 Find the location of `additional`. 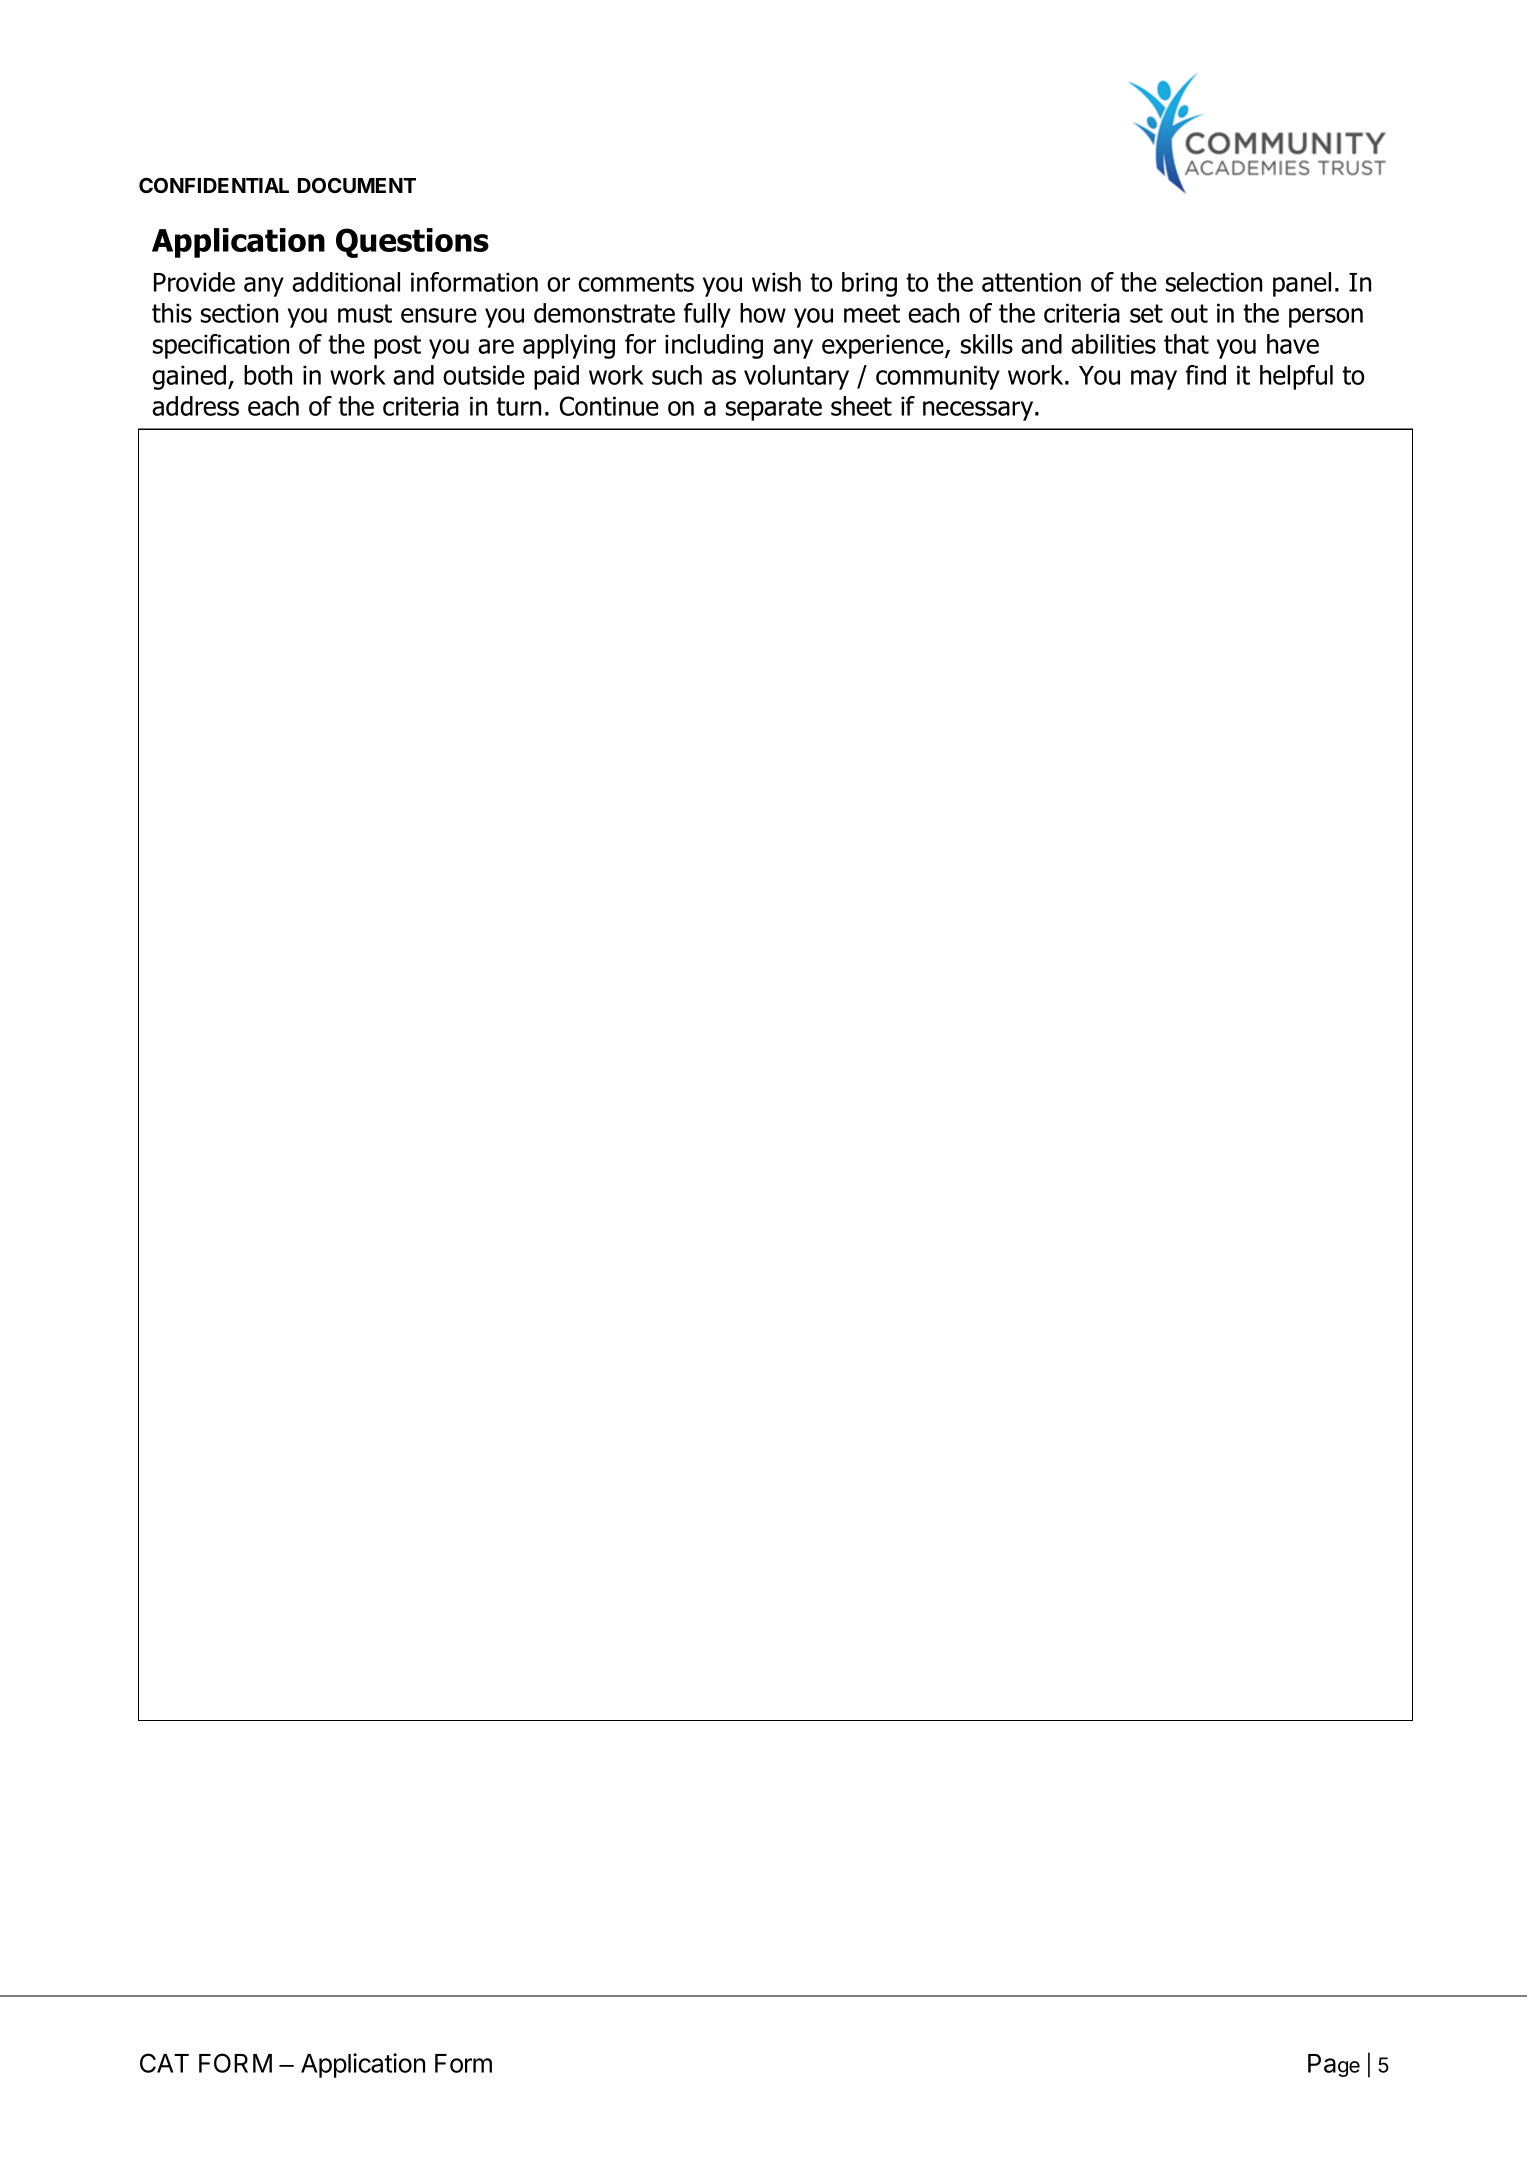

additional is located at coordinates (346, 282).
